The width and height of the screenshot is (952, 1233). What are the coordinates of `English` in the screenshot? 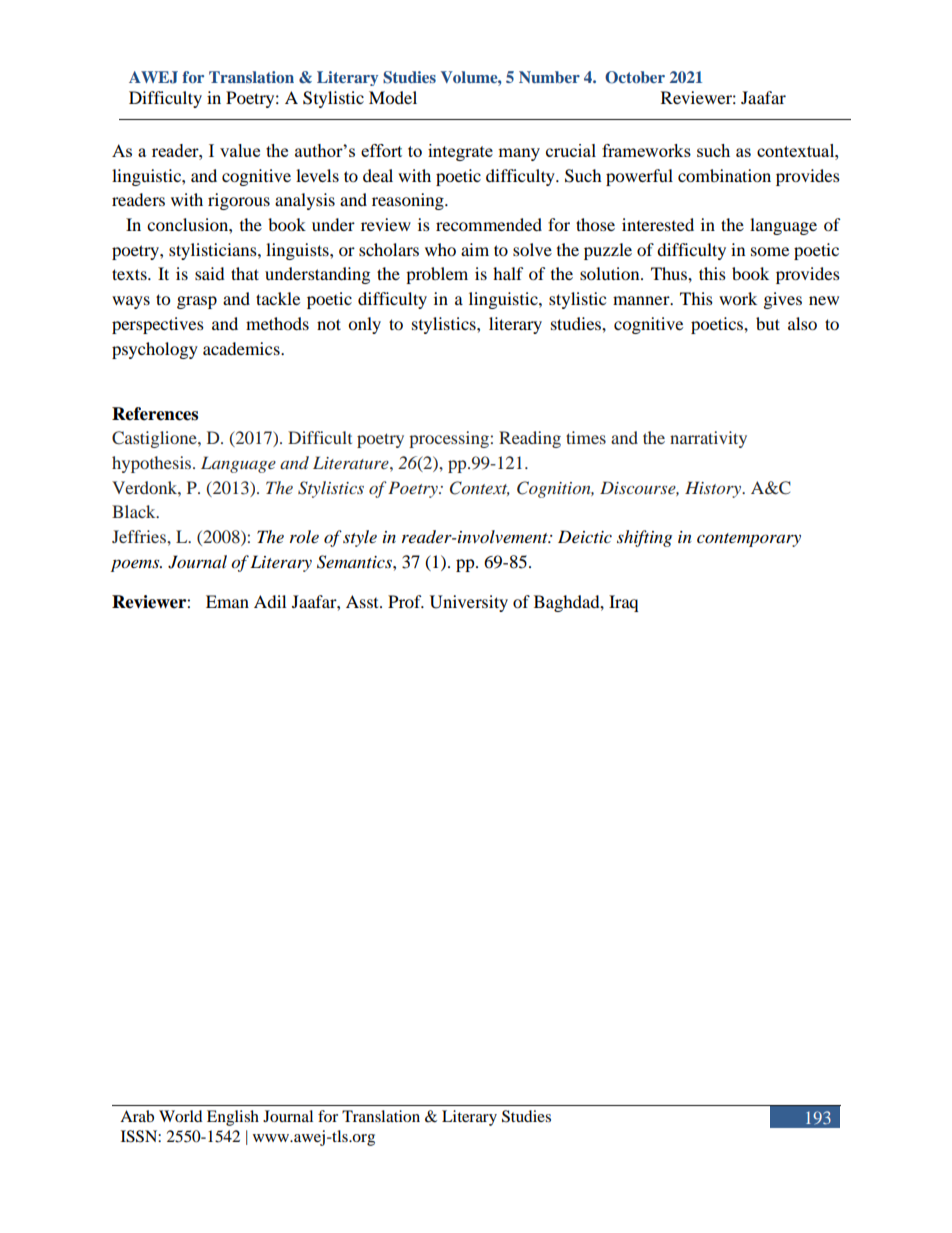 It's located at (233, 1118).
